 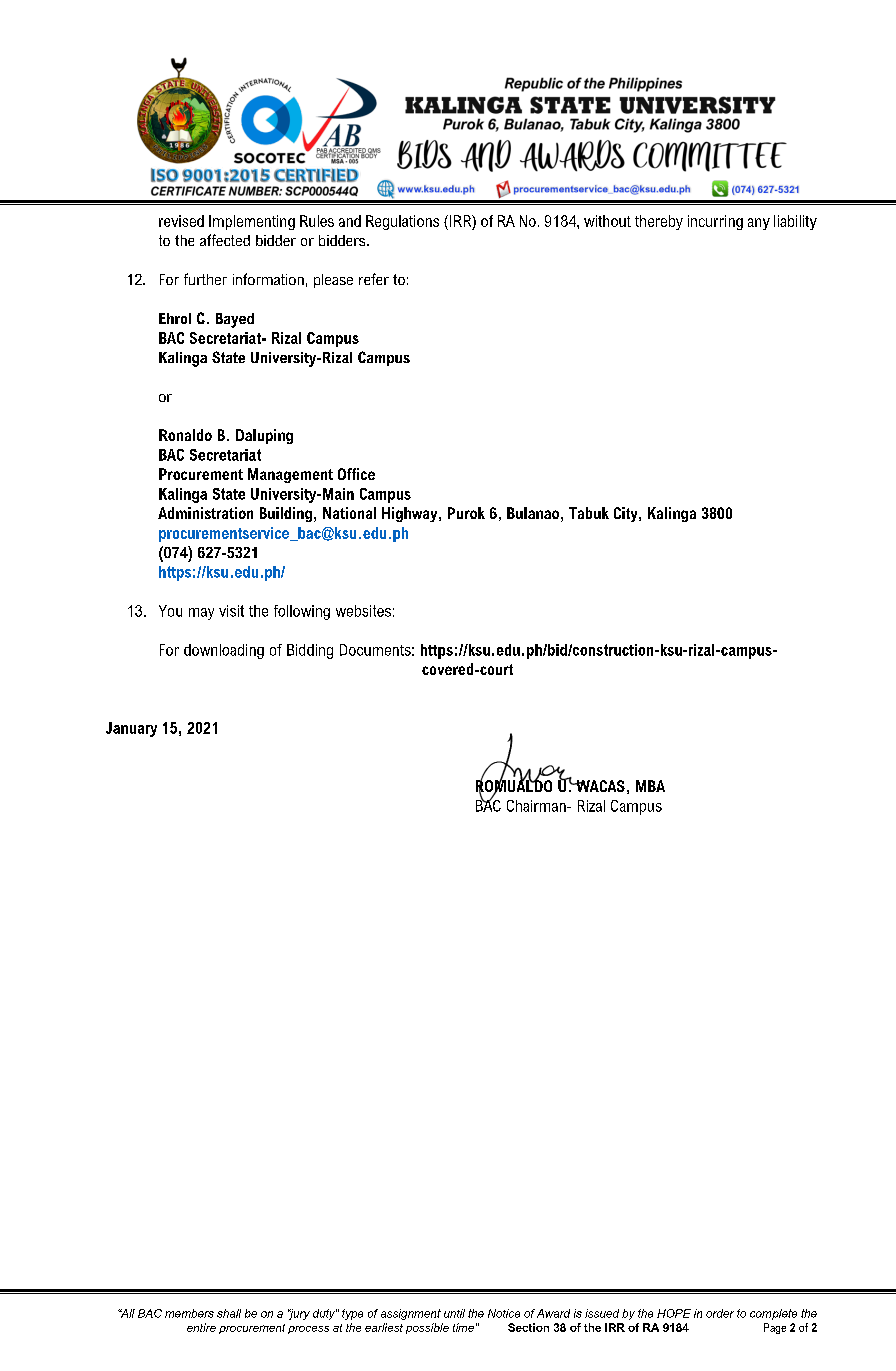 What do you see at coordinates (650, 786) in the document?
I see `MBA` at bounding box center [650, 786].
